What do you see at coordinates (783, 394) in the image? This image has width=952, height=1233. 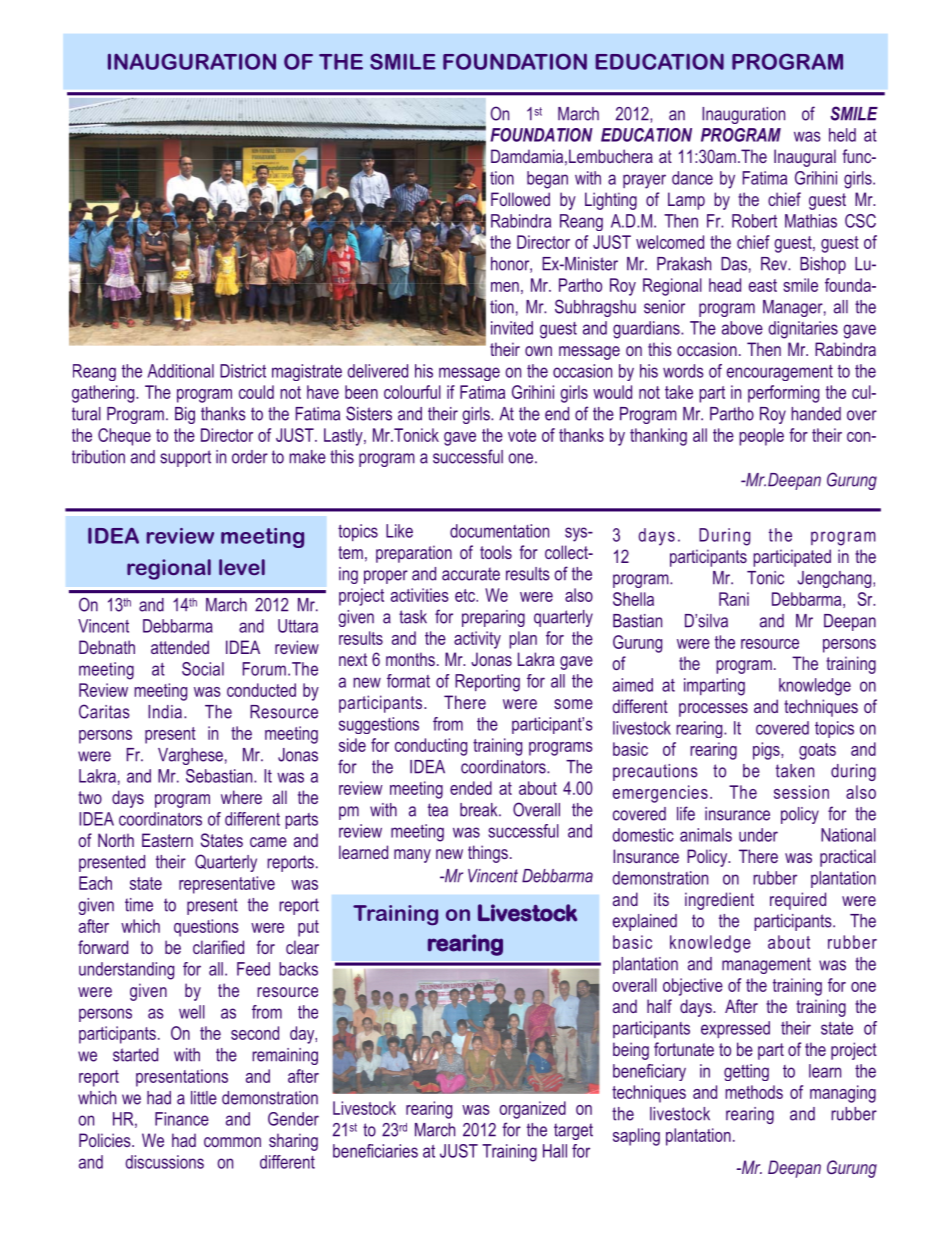 I see `performing` at bounding box center [783, 394].
